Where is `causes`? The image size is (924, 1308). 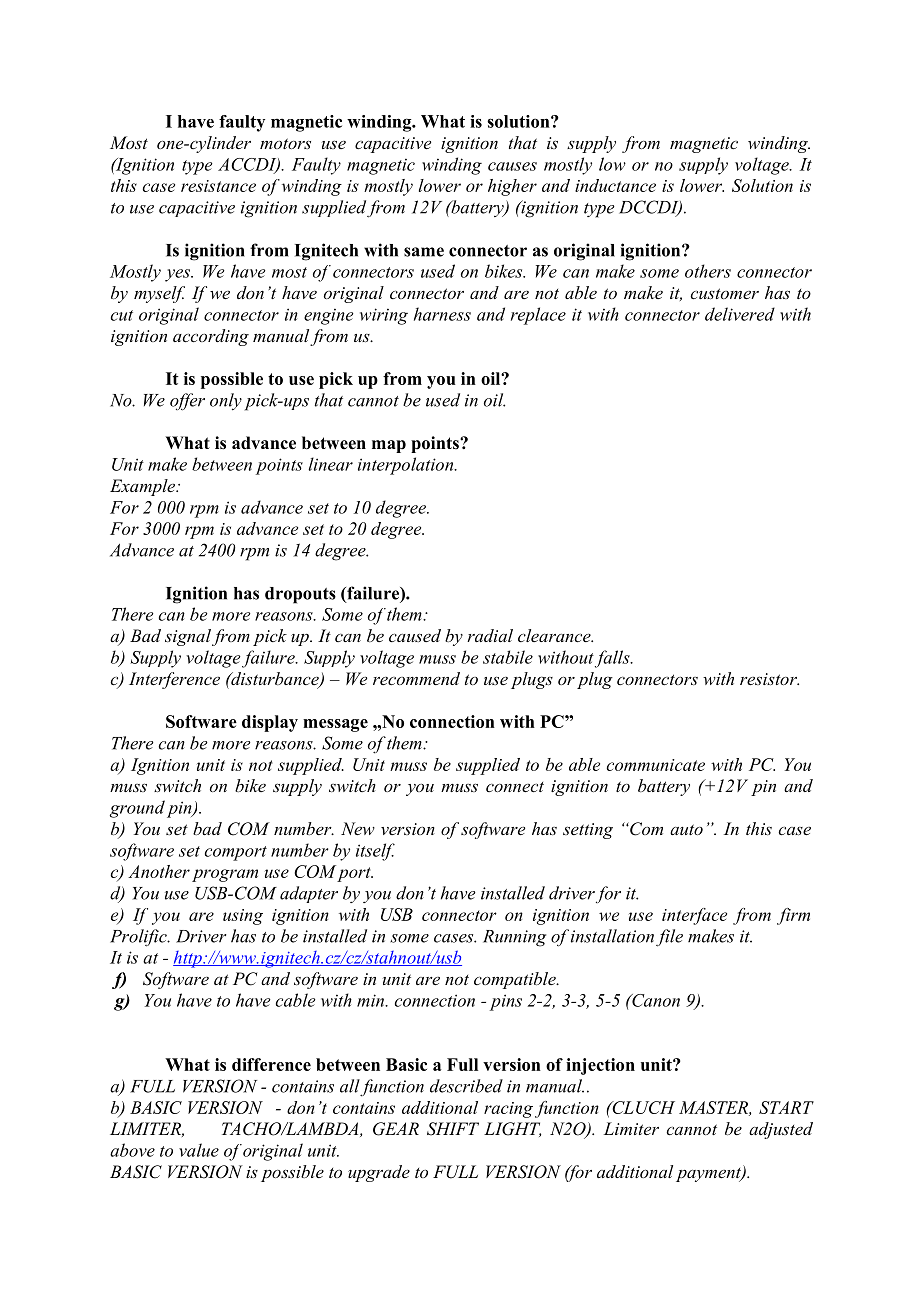 causes is located at coordinates (512, 166).
